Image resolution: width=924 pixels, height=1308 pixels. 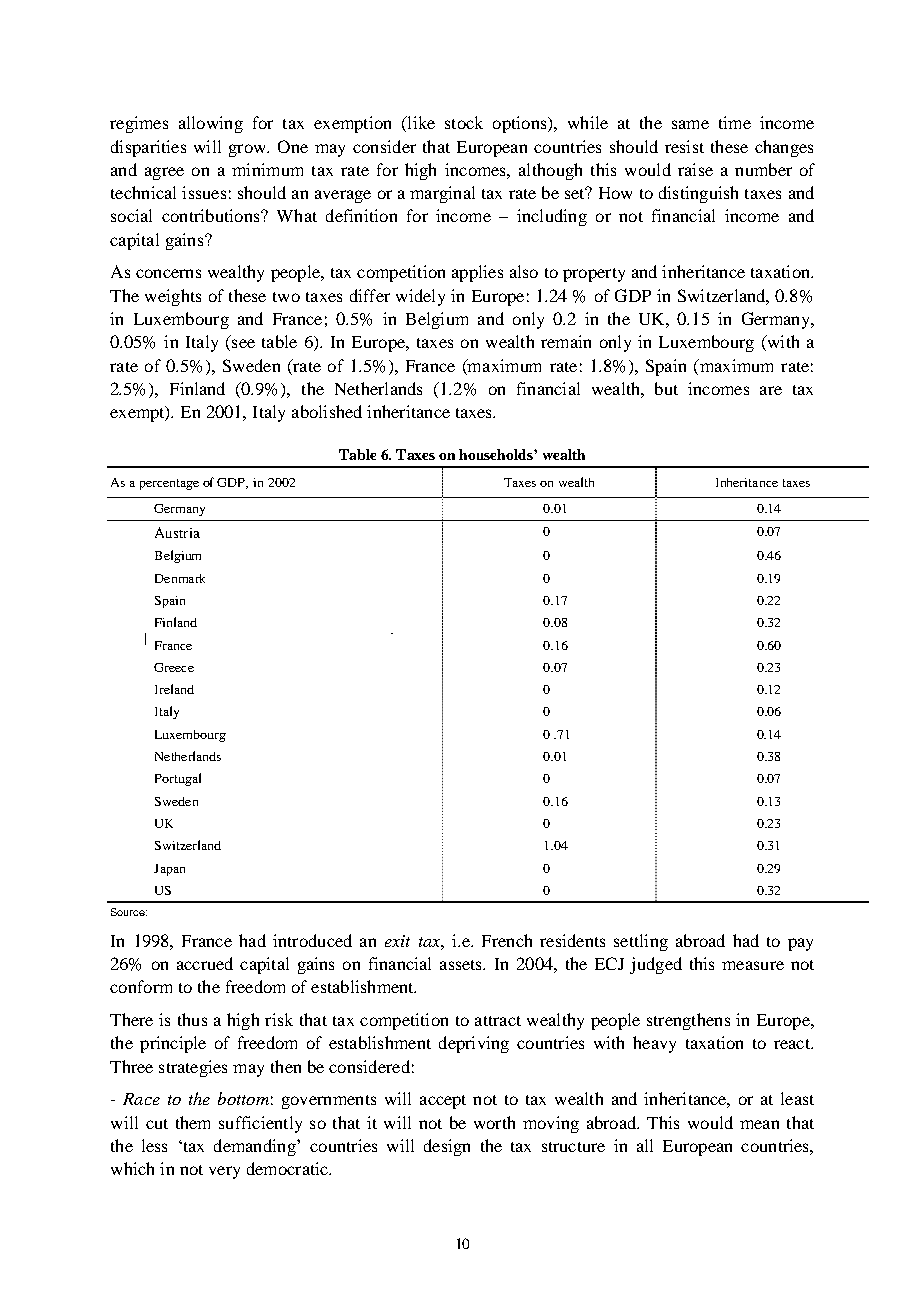 I want to click on them, so click(x=193, y=1122).
